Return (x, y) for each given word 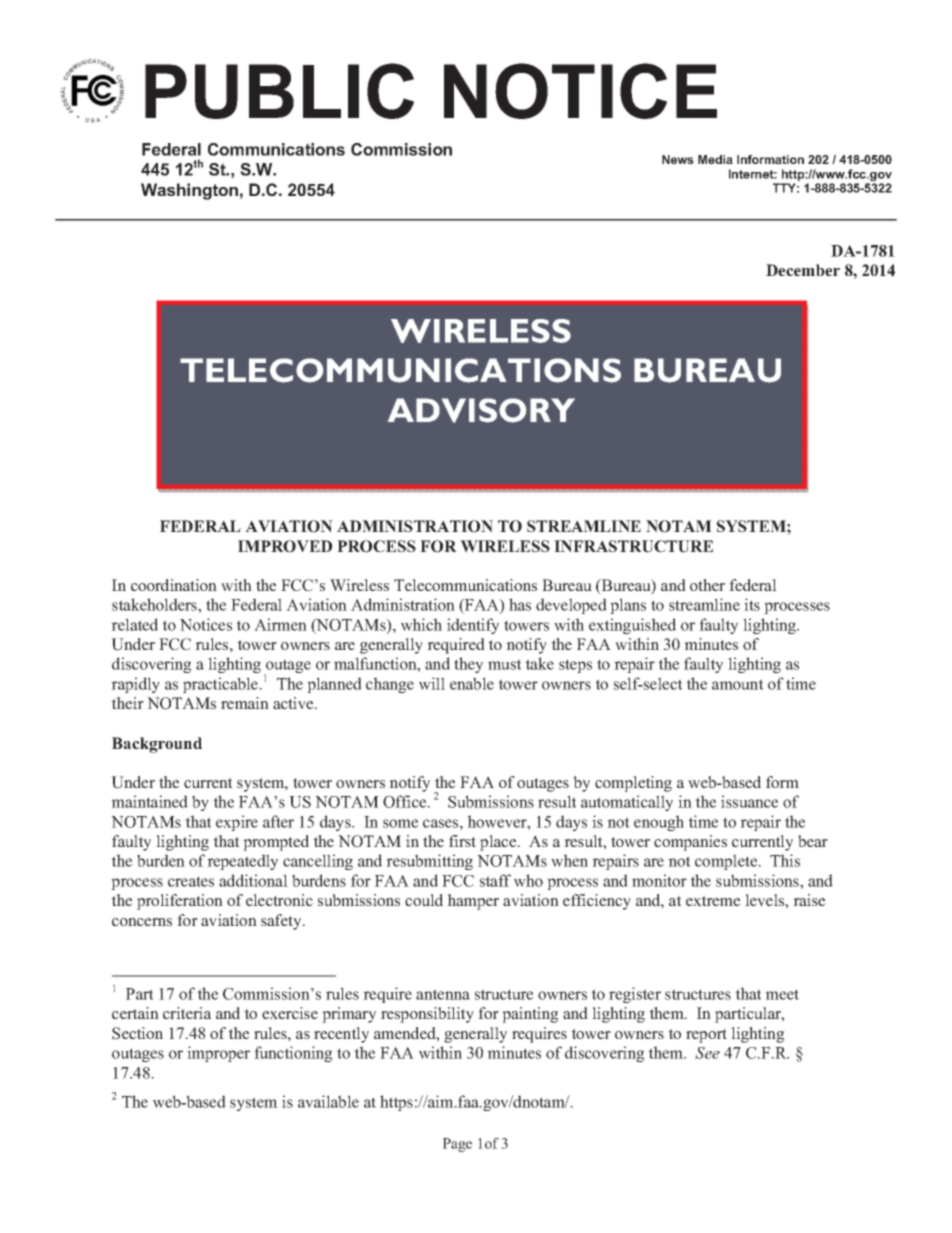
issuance (749, 801)
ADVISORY (481, 410)
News (678, 159)
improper (218, 1054)
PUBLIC (279, 91)
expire (237, 823)
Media (715, 159)
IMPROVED (285, 546)
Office (406, 801)
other (707, 585)
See (707, 1053)
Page (457, 1145)
